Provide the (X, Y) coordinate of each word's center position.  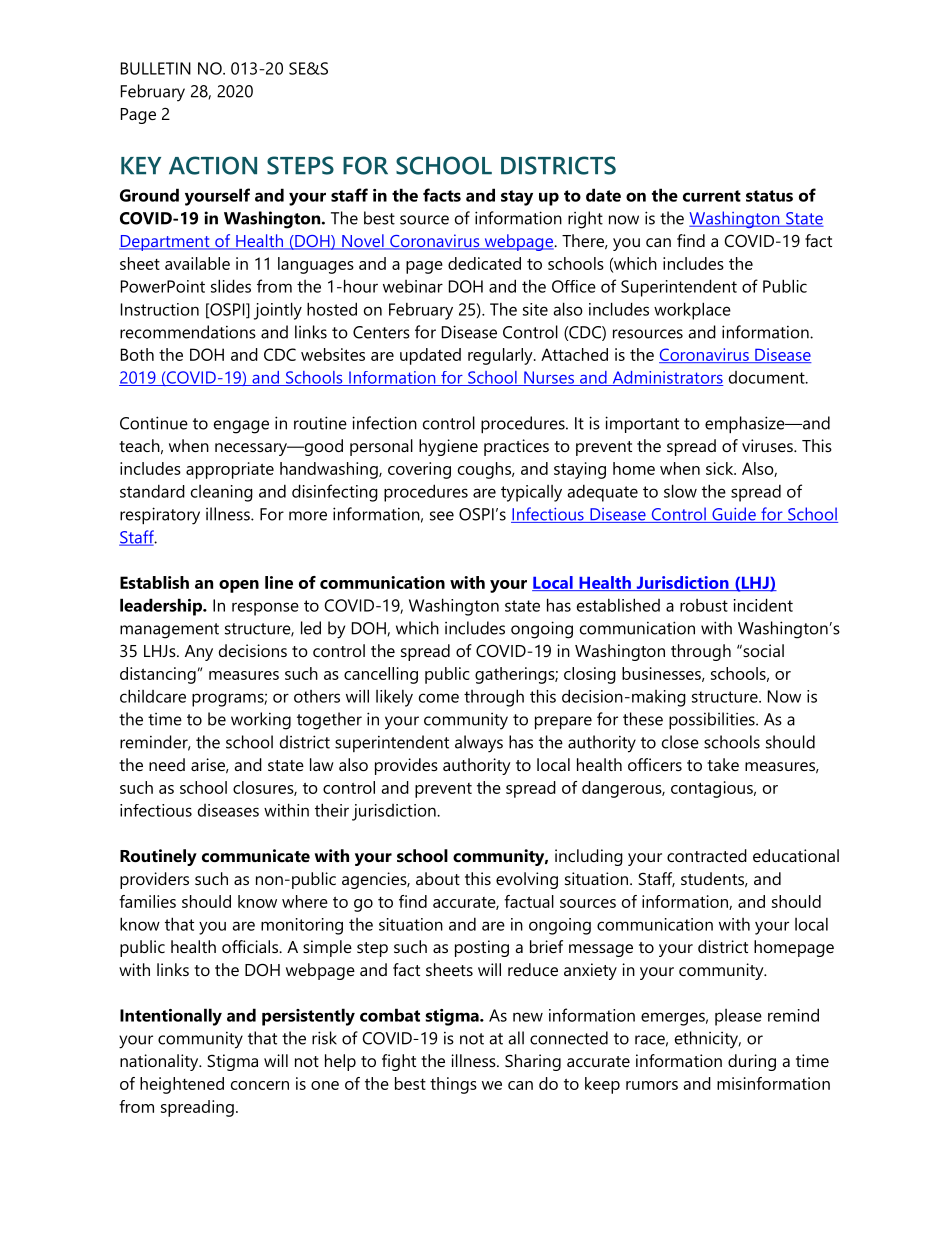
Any (199, 653)
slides (231, 286)
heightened (182, 1085)
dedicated (484, 263)
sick (721, 468)
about (438, 878)
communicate (256, 855)
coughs (485, 470)
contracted (707, 855)
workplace (692, 311)
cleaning (222, 493)
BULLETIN (156, 68)
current (712, 196)
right (585, 220)
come (439, 698)
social (762, 650)
